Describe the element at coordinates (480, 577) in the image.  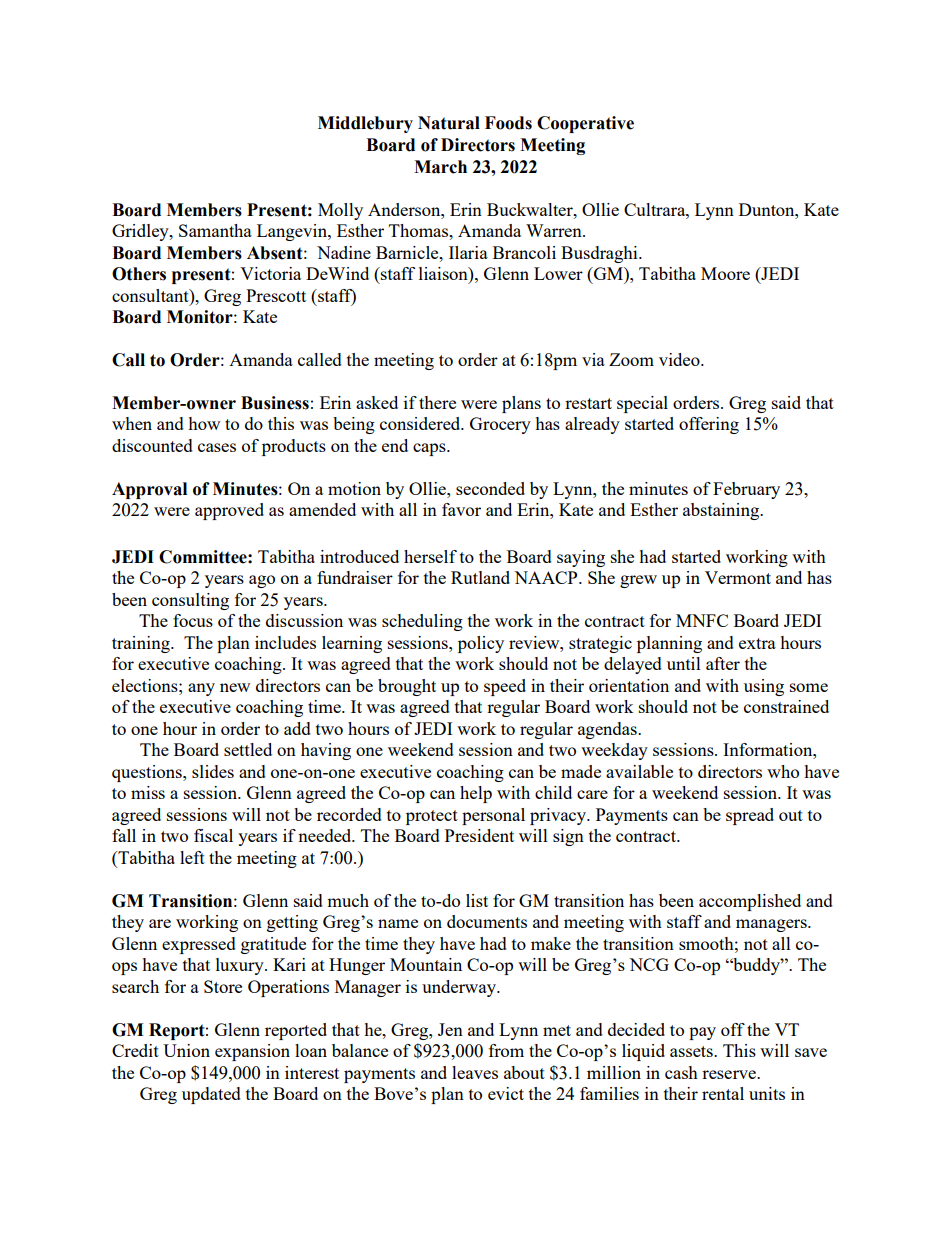
I see `Rutland` at that location.
